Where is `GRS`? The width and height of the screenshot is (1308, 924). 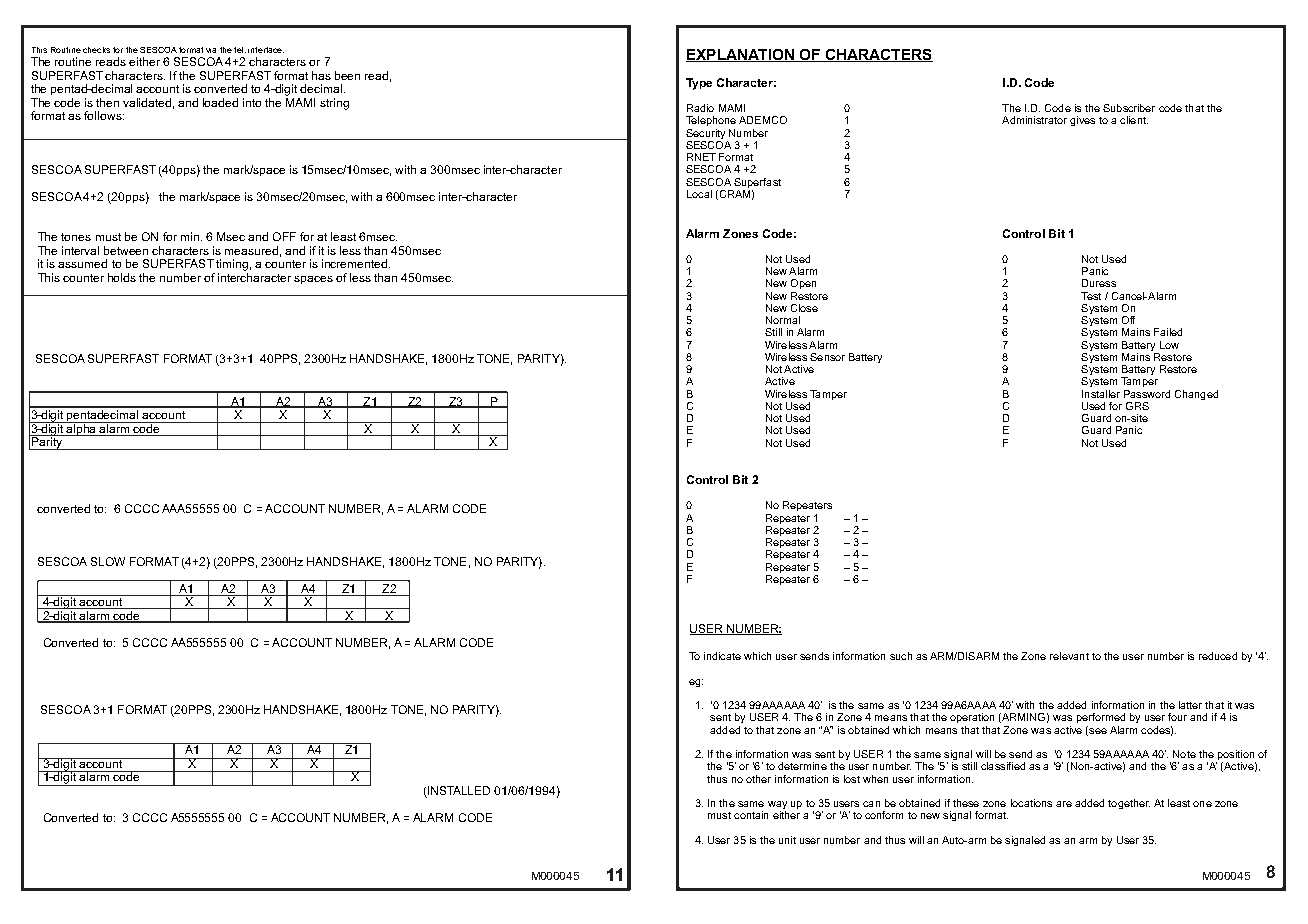
GRS is located at coordinates (1137, 406).
